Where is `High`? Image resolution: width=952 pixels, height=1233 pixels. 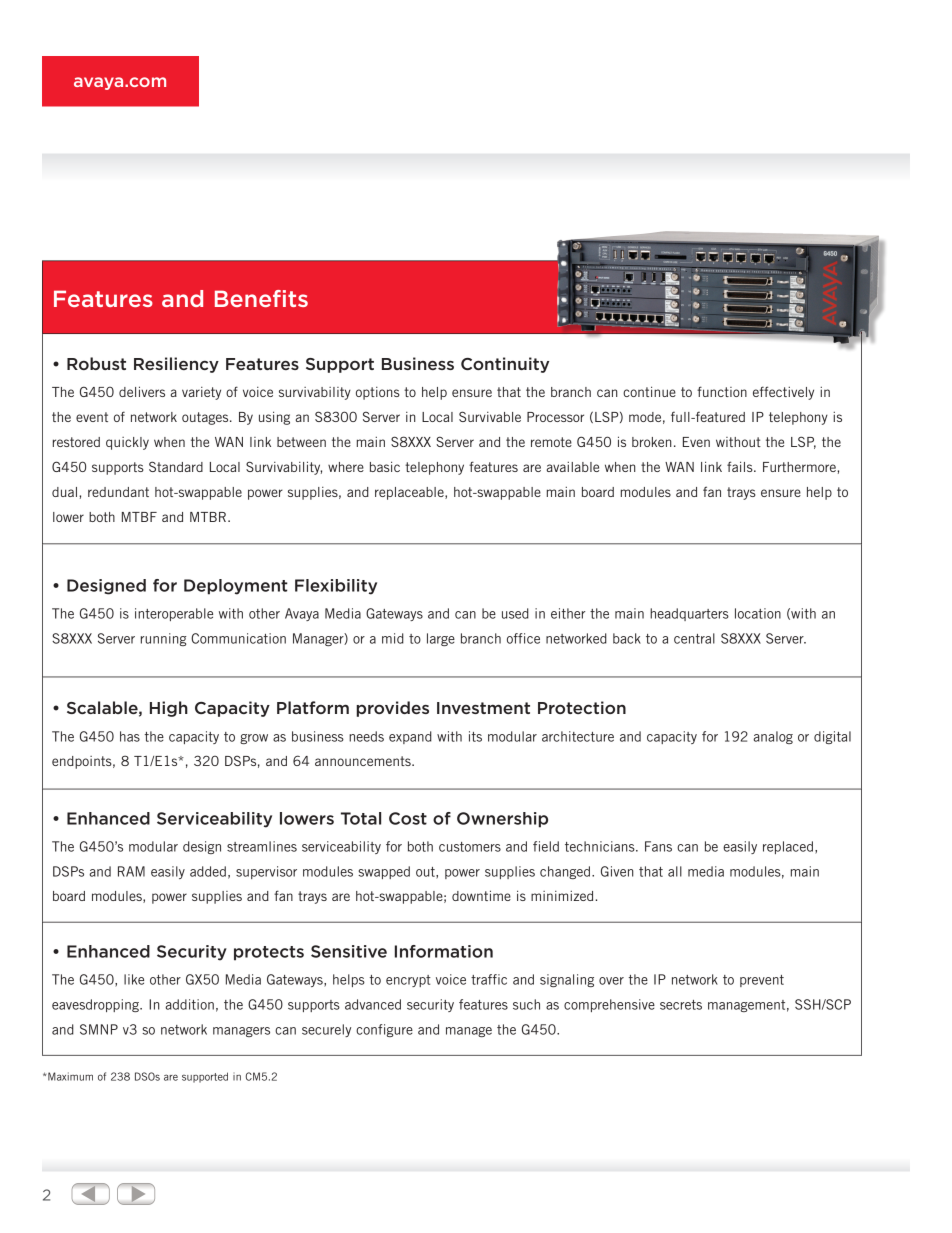
High is located at coordinates (169, 709).
